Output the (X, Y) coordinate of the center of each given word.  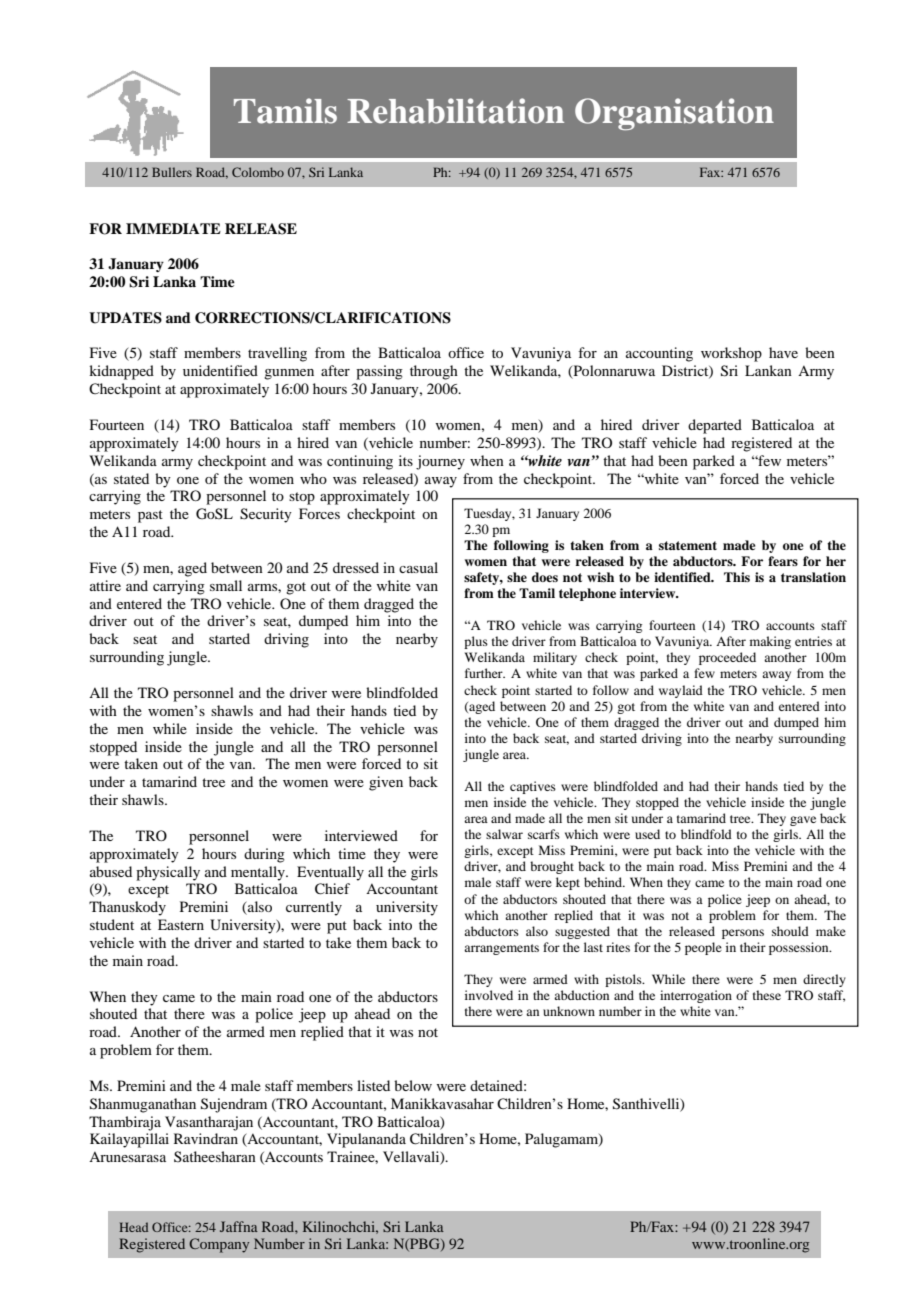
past (150, 516)
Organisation (674, 114)
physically (168, 873)
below (413, 1085)
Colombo (258, 172)
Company (219, 1245)
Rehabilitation (455, 111)
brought (552, 867)
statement (688, 545)
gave (803, 821)
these (767, 995)
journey (440, 462)
